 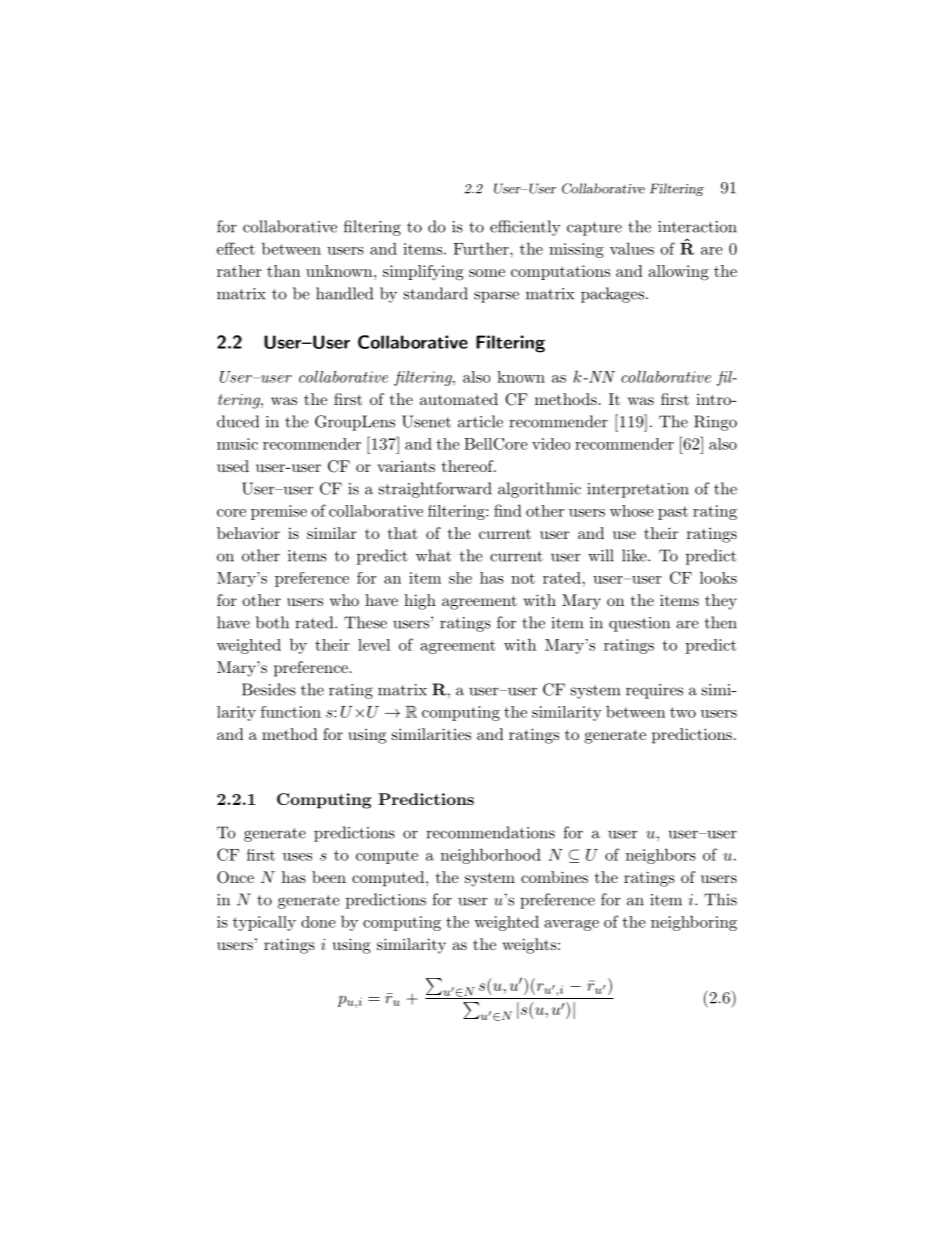 I want to click on values, so click(x=632, y=248).
